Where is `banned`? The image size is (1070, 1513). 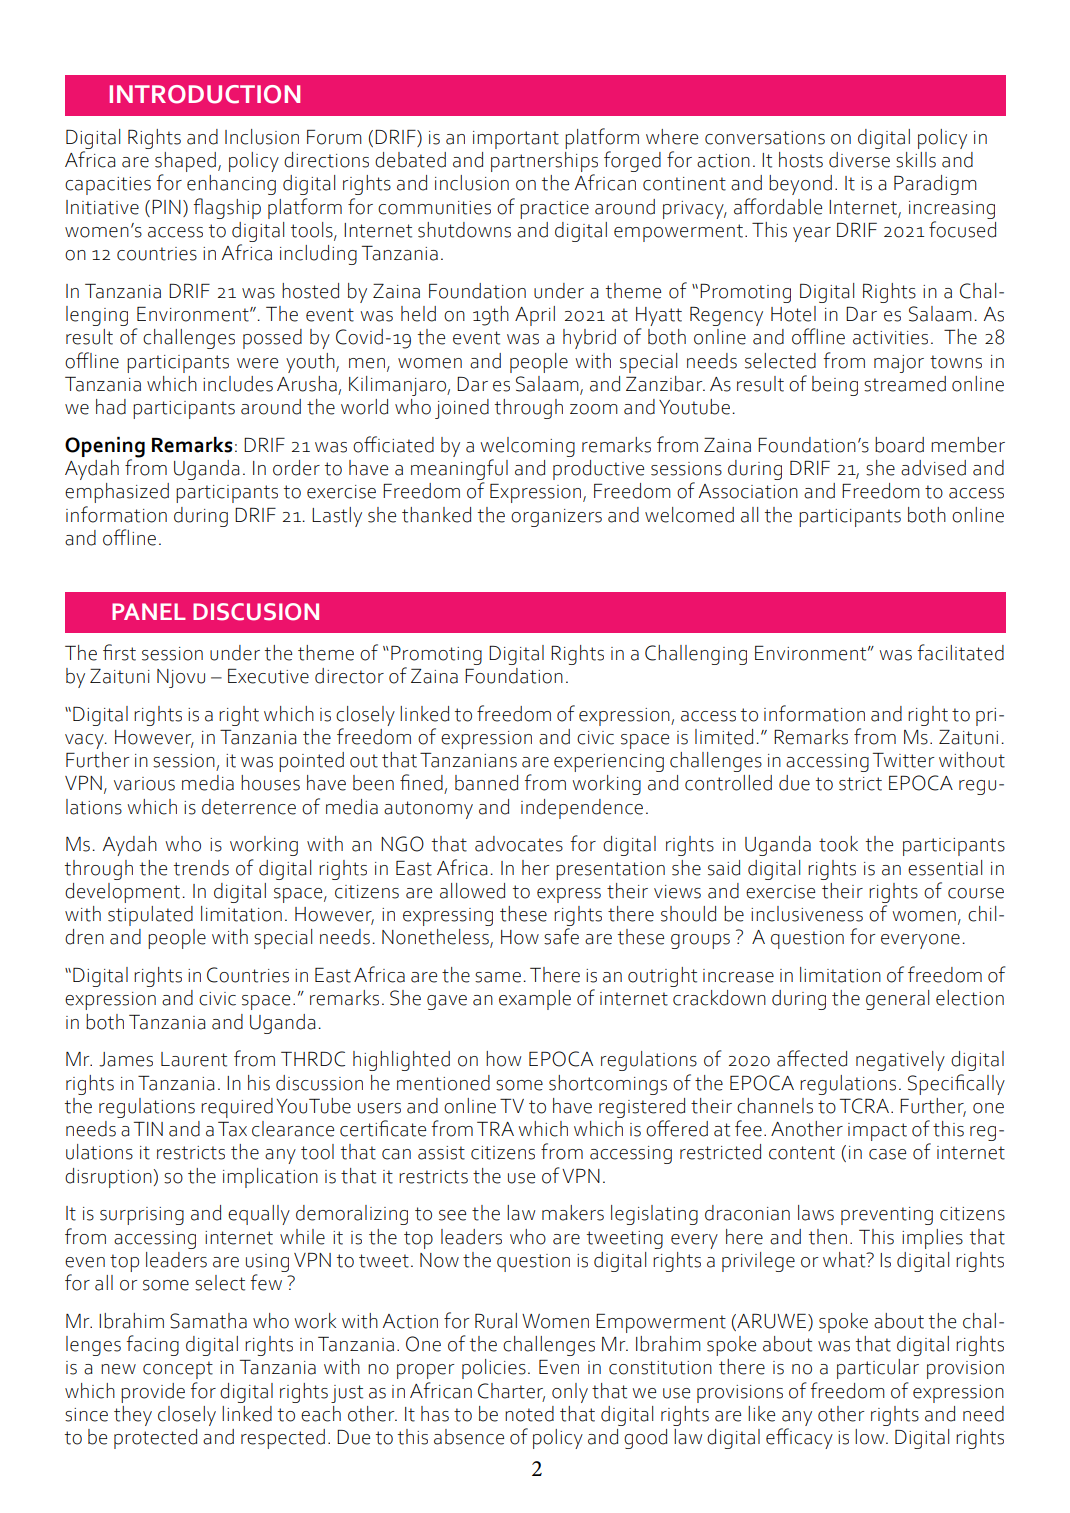 banned is located at coordinates (486, 783).
